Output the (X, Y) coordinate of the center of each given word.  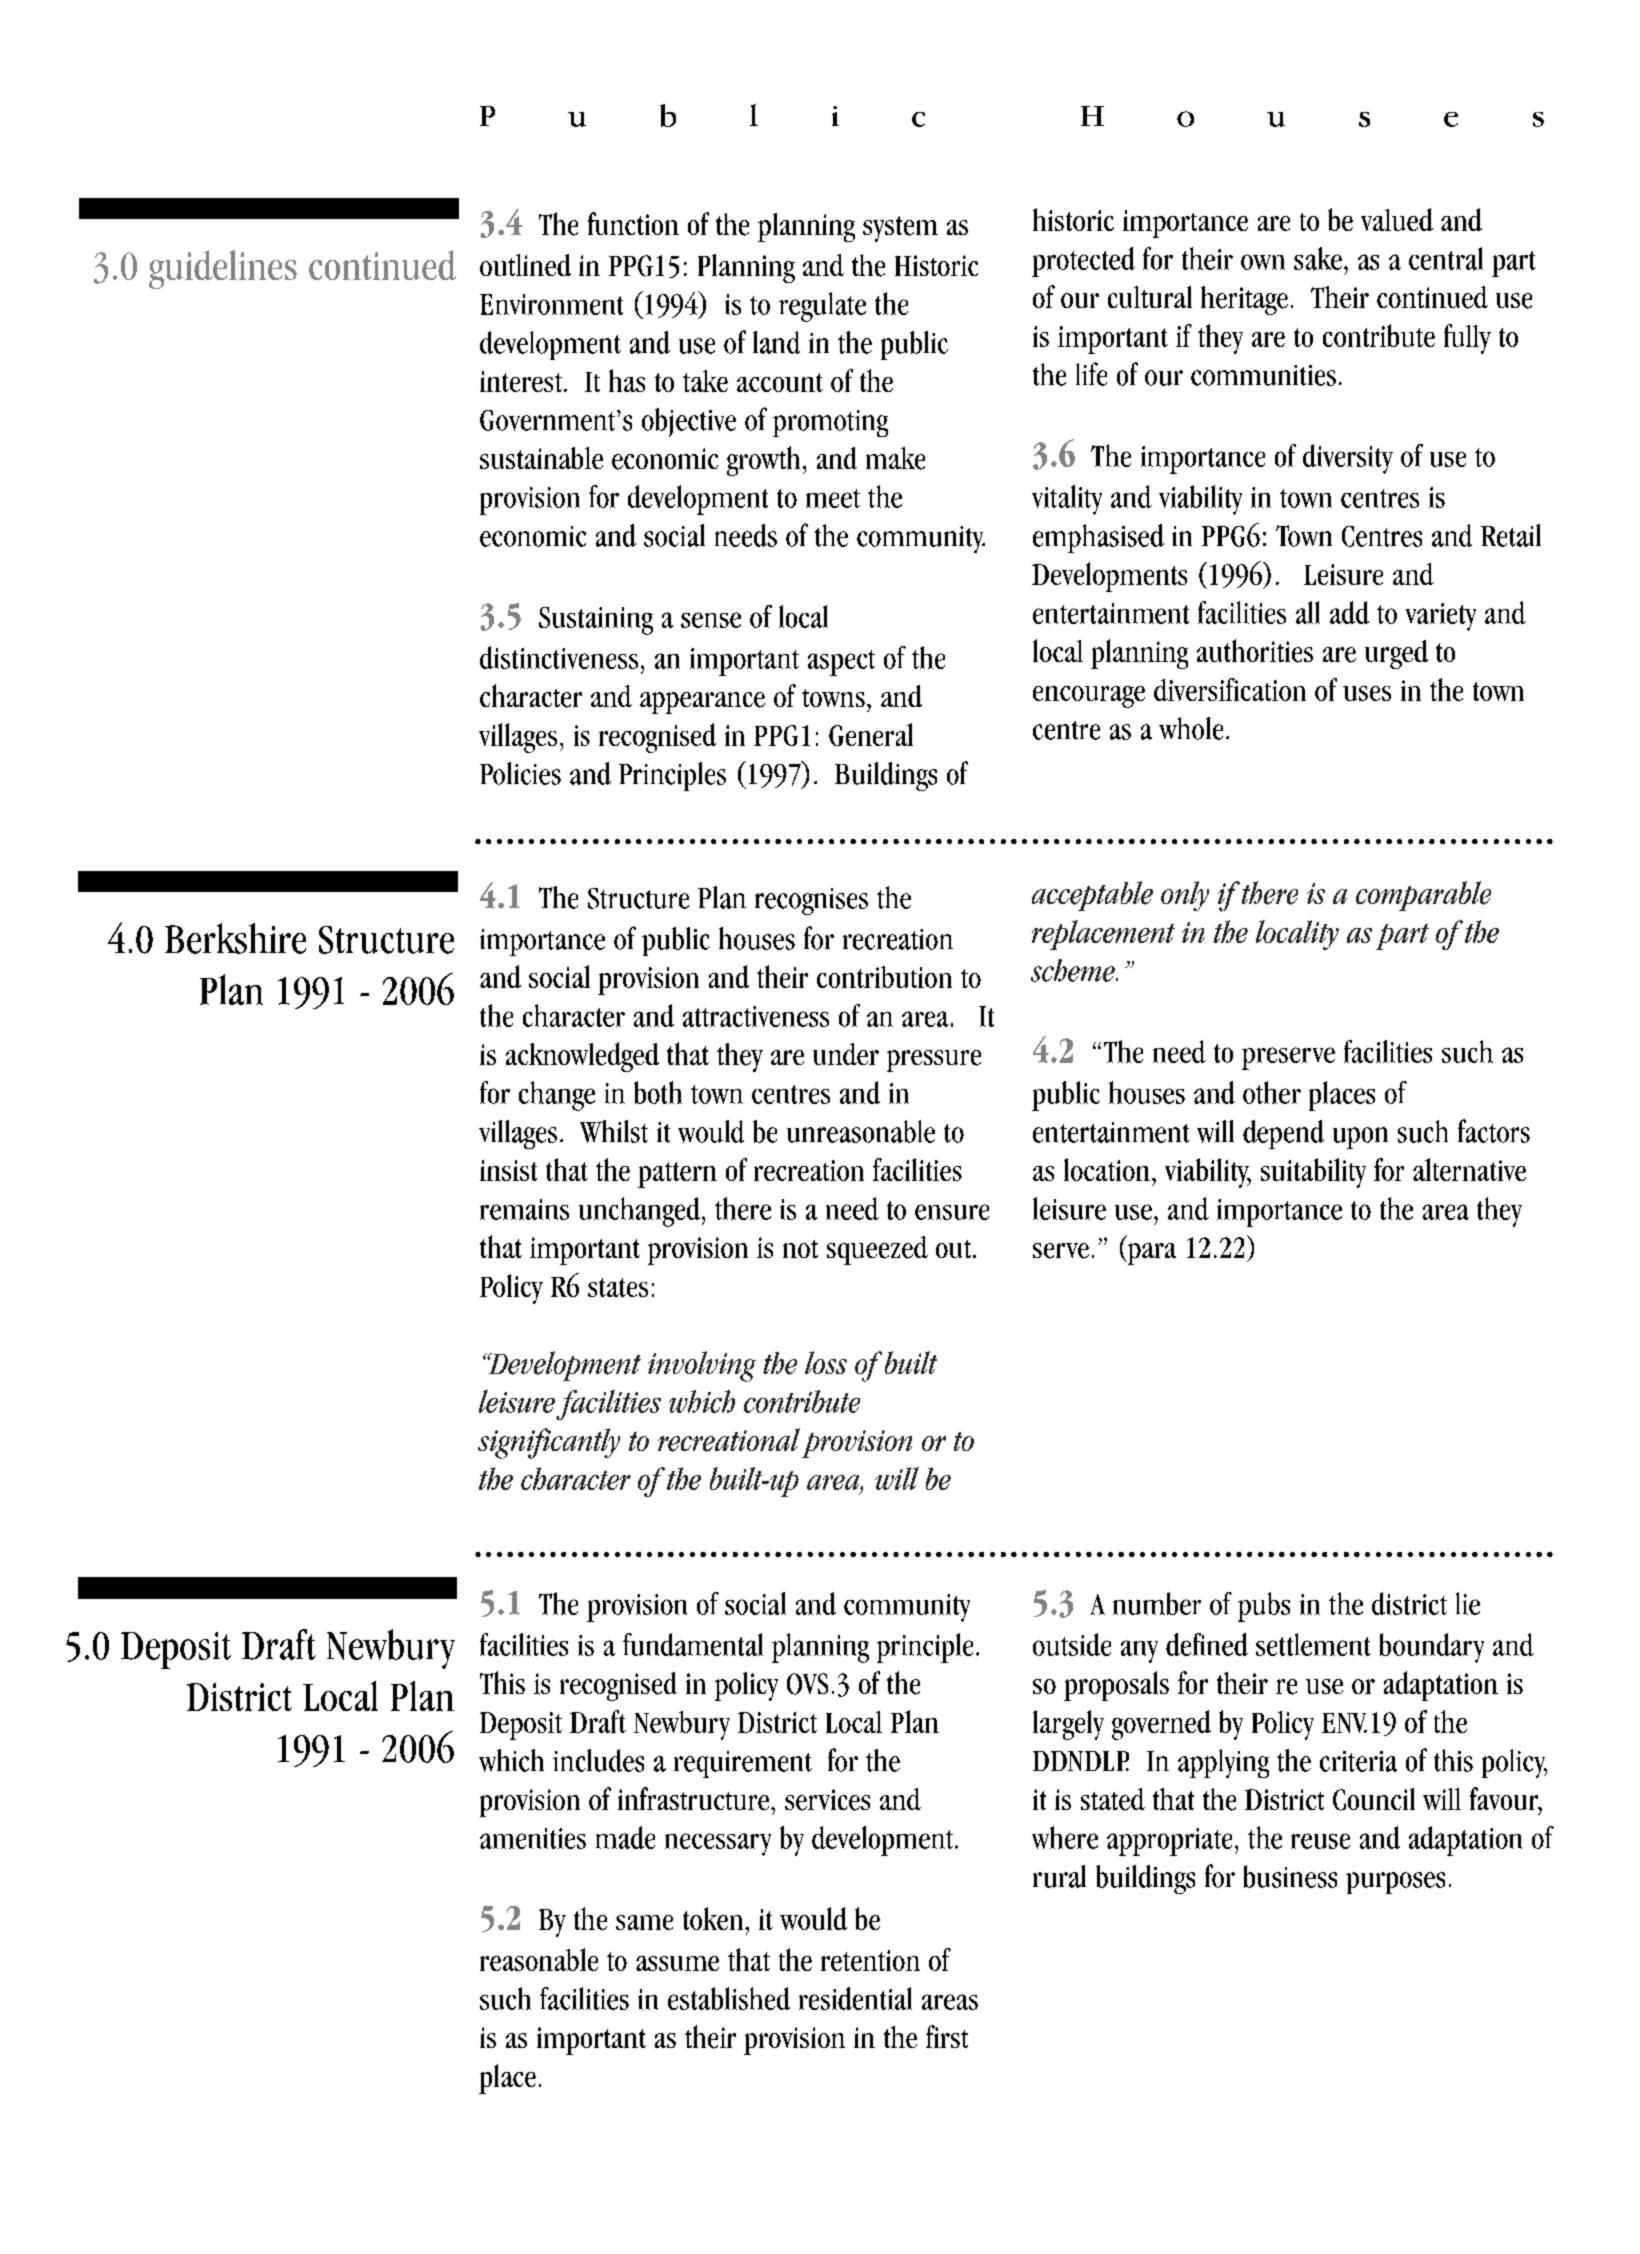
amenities (533, 1838)
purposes (1395, 1883)
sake (1318, 258)
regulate (822, 307)
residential (855, 1998)
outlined (525, 265)
